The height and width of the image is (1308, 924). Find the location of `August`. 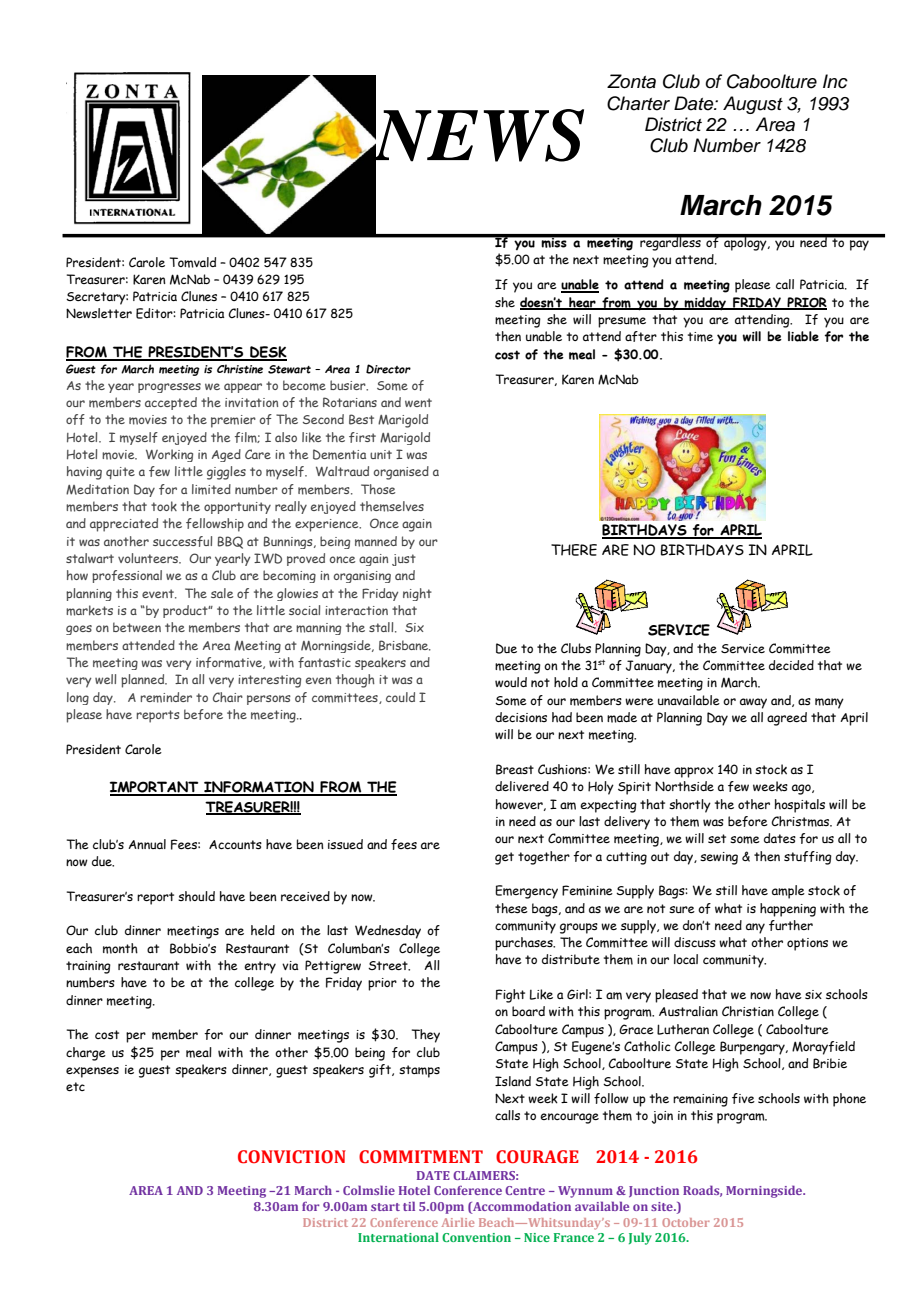

August is located at coordinates (753, 105).
